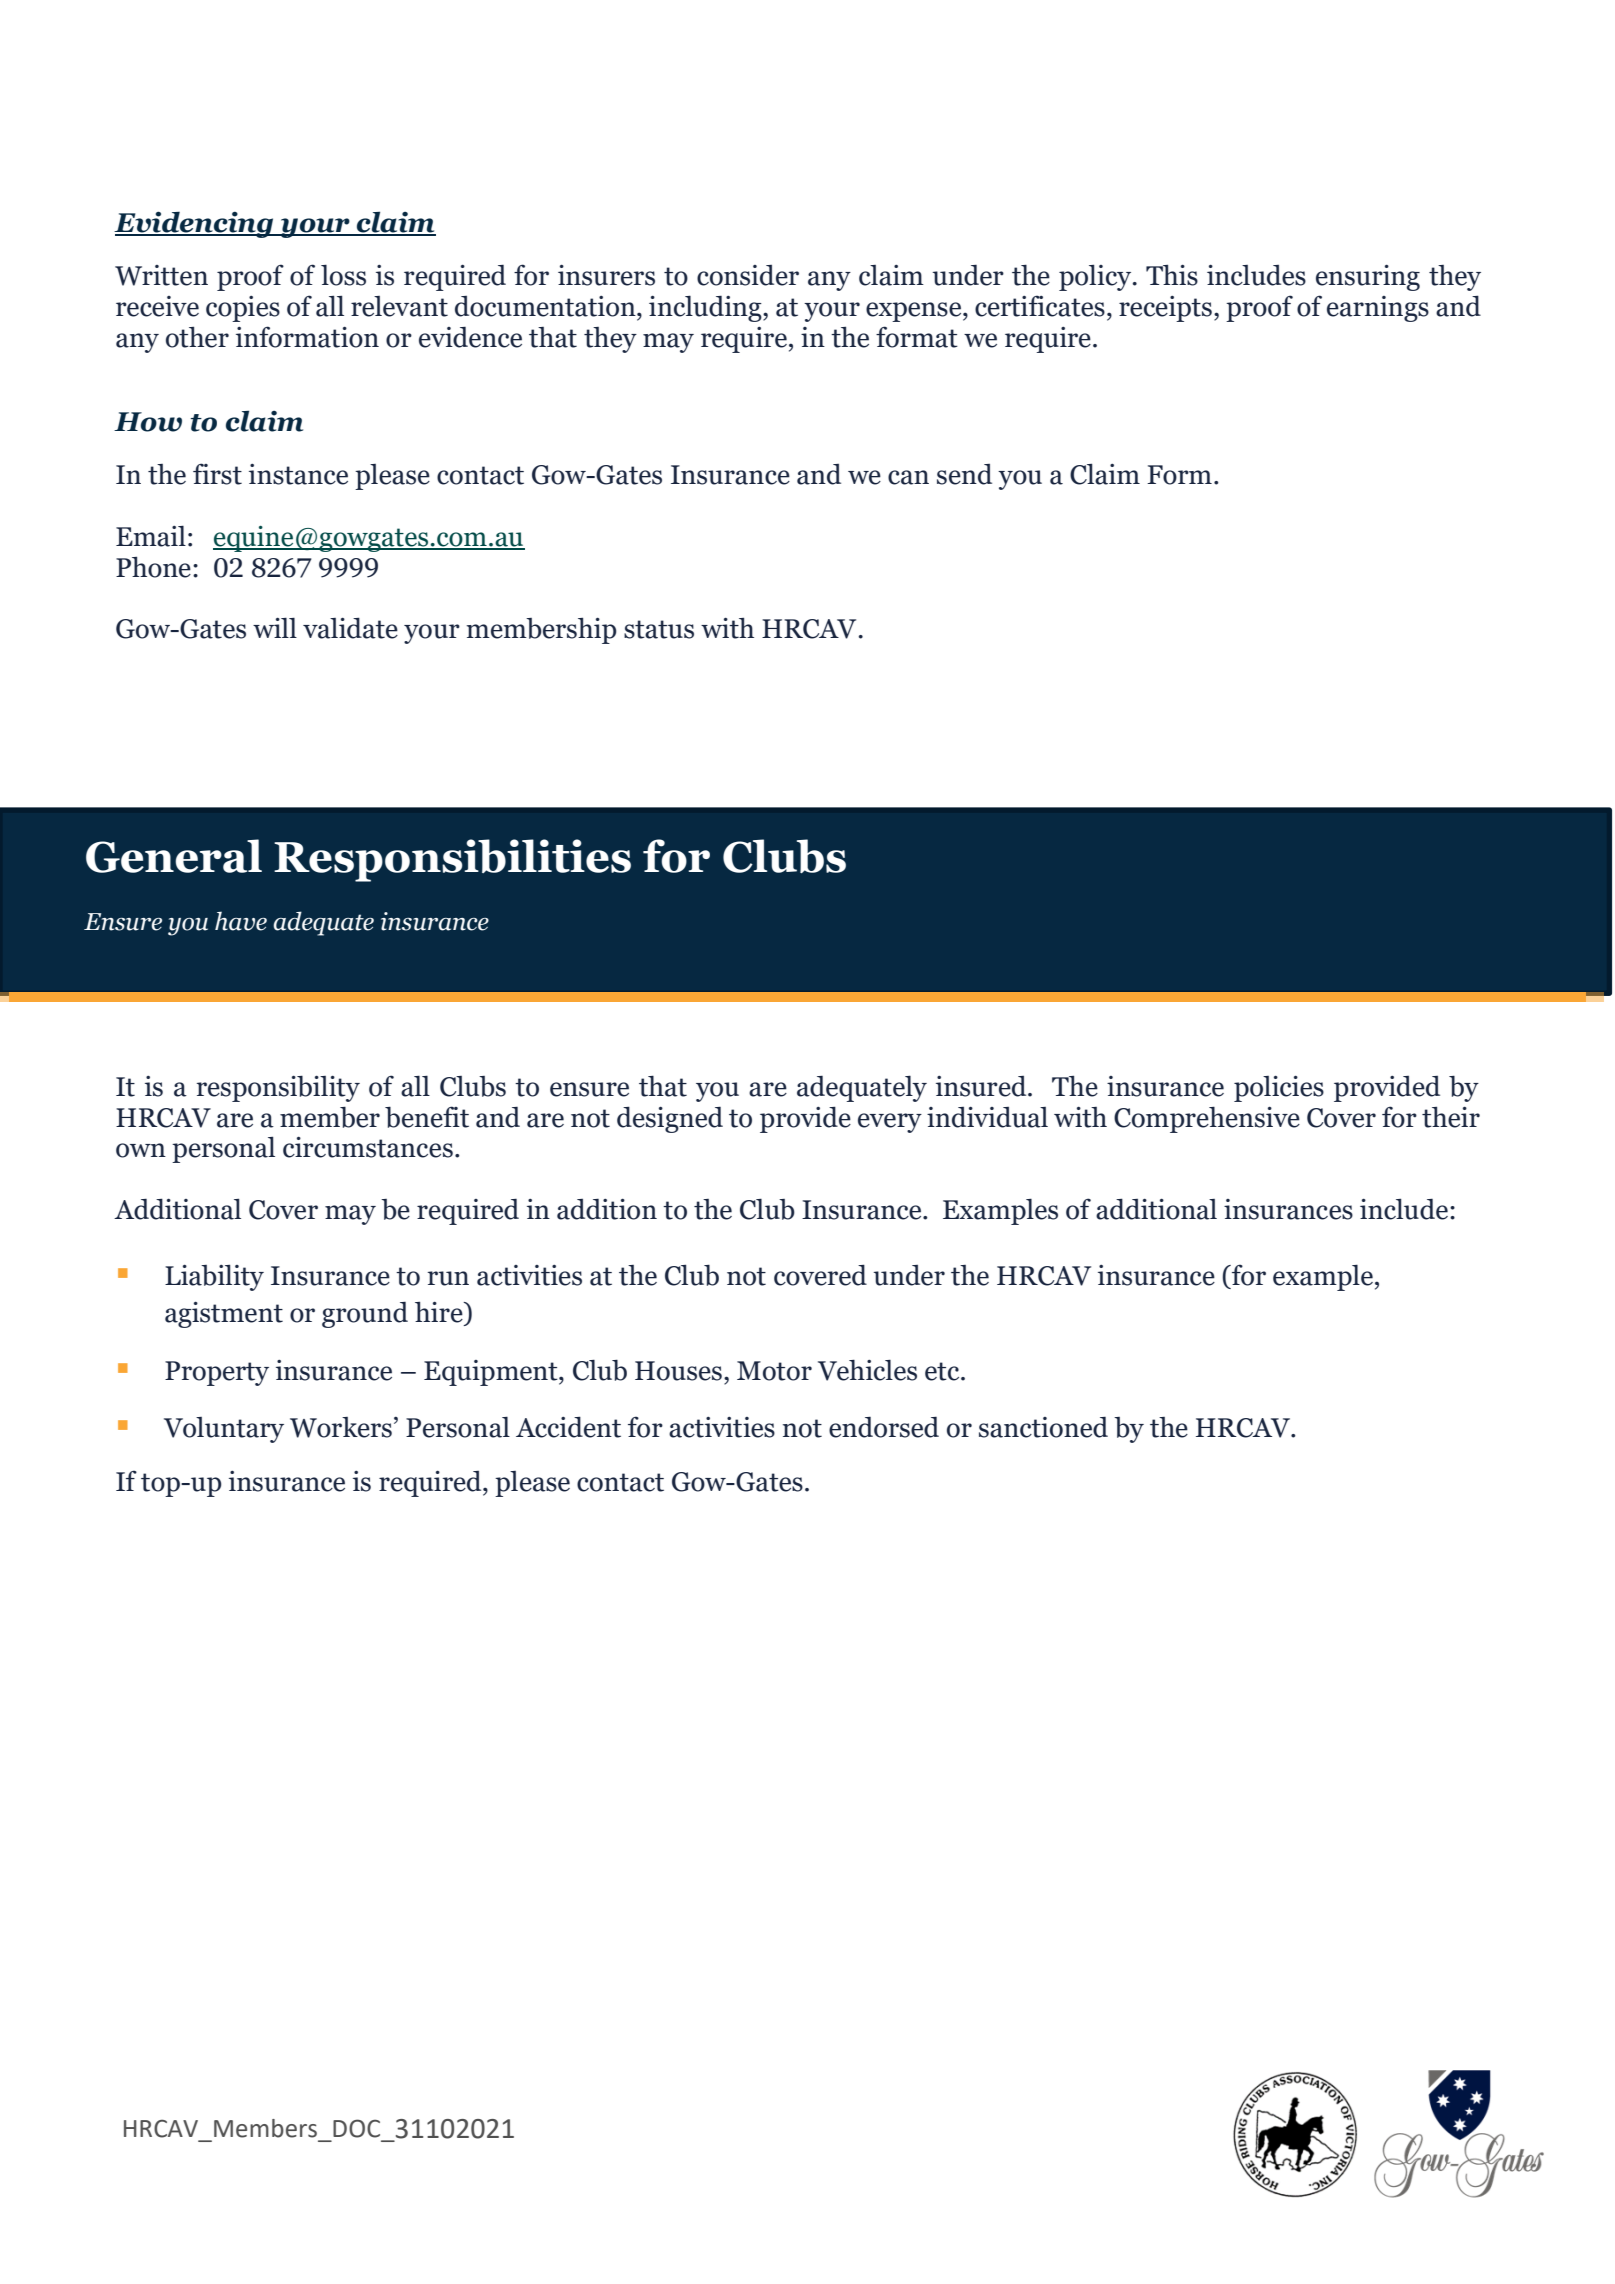  Describe the element at coordinates (343, 275) in the screenshot. I see `loss` at that location.
